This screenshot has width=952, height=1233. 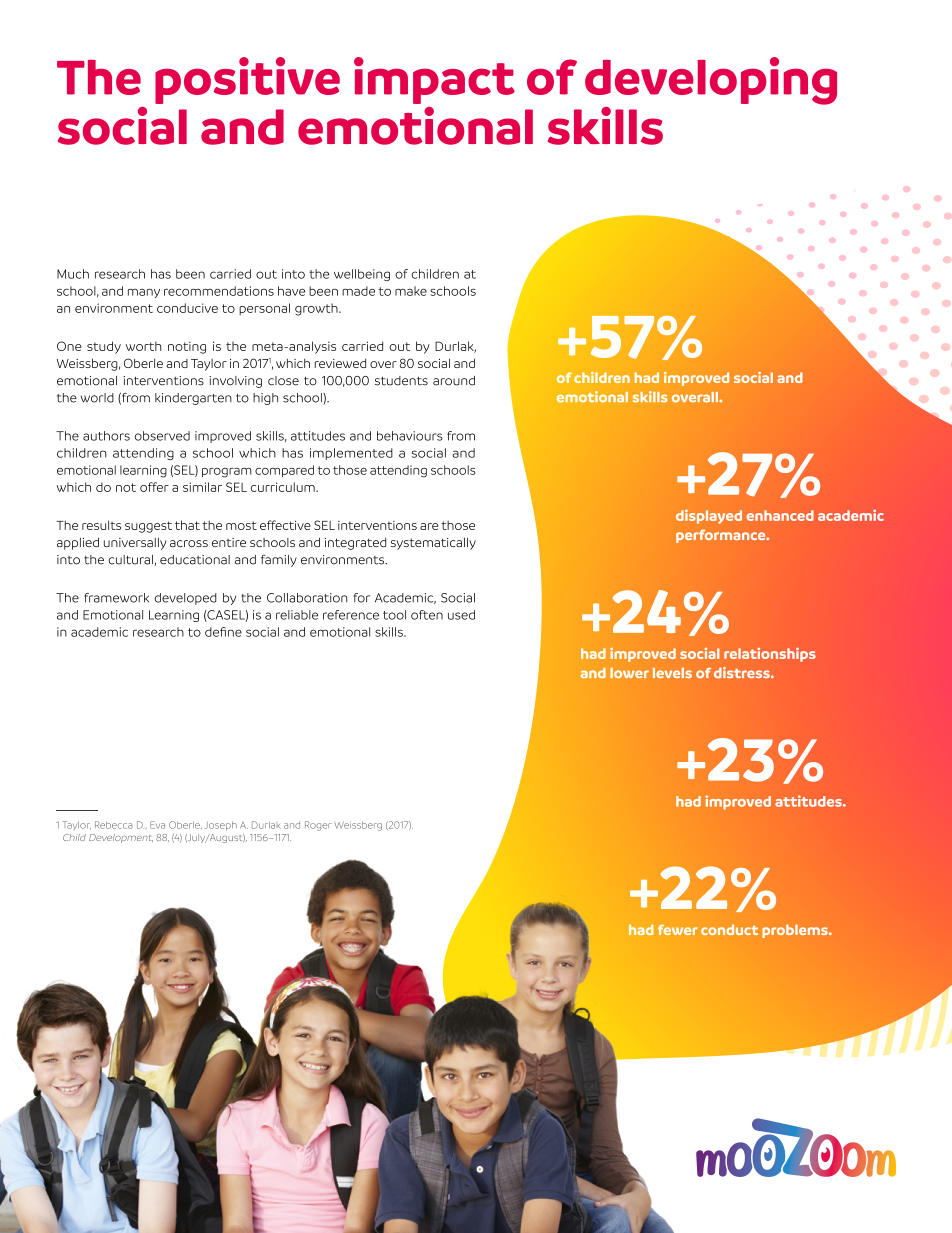 I want to click on developing, so click(x=711, y=81).
